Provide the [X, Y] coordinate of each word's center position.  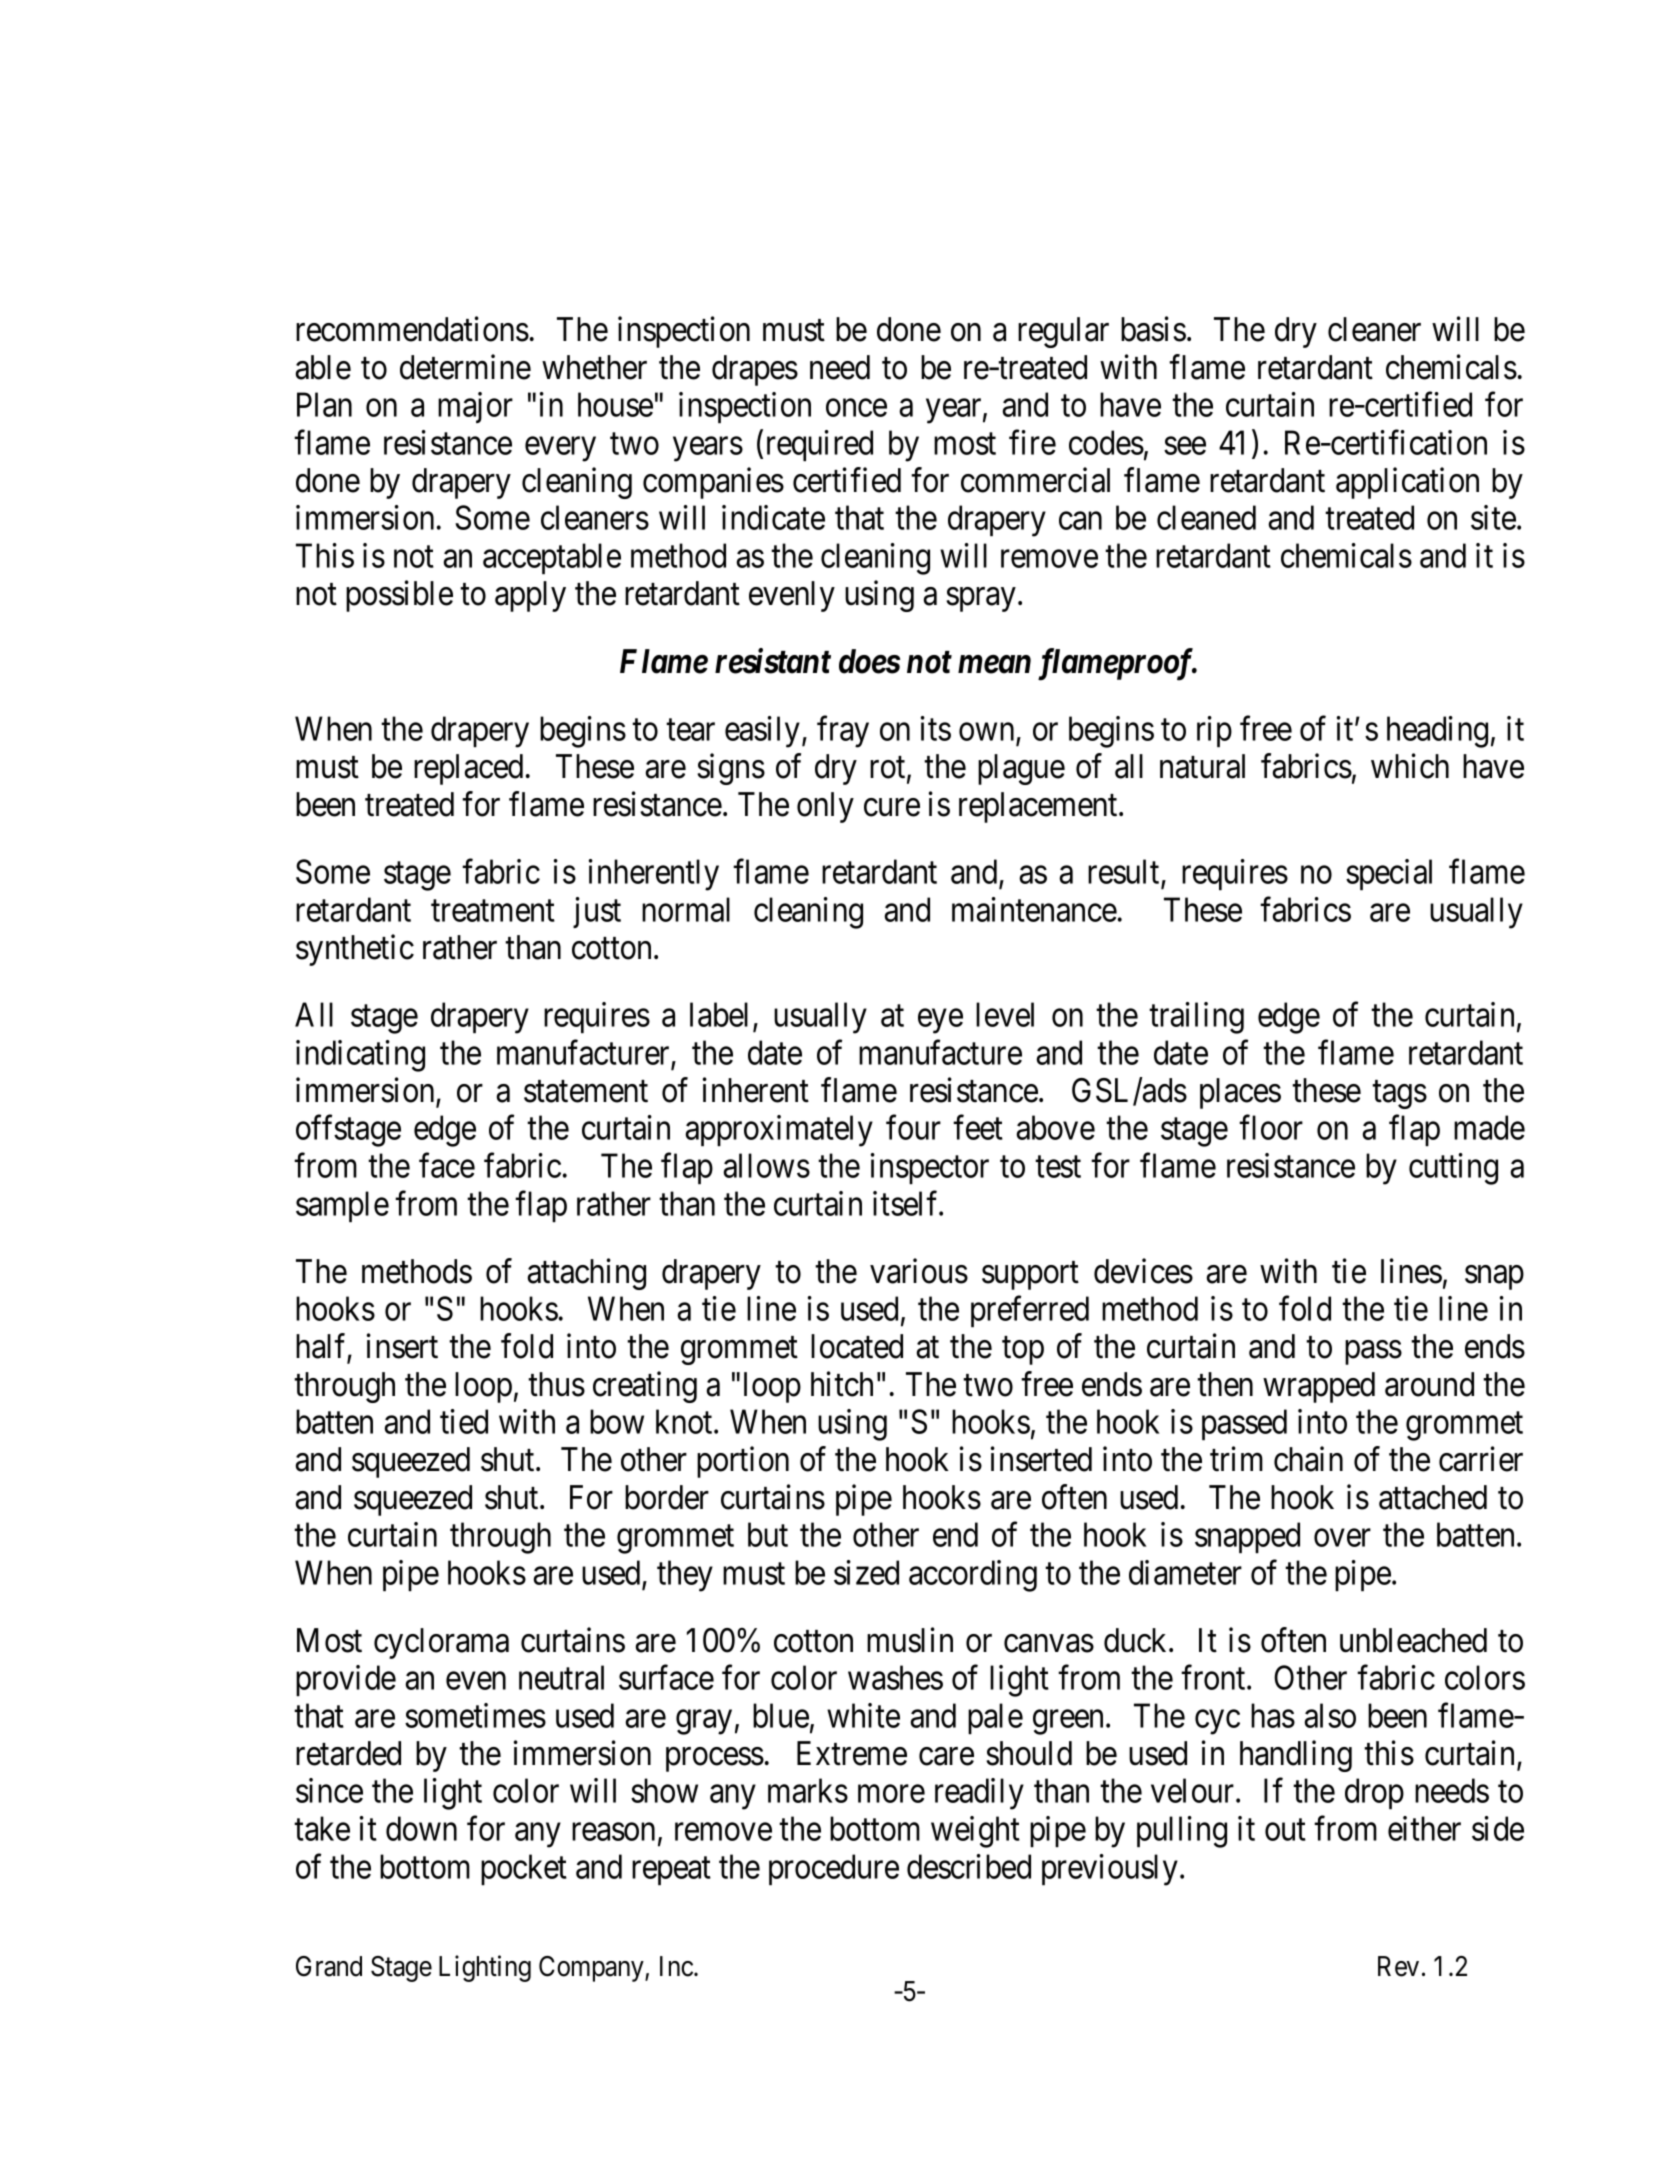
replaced [468, 769]
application [1407, 483]
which [1410, 766]
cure [892, 808]
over [1342, 1538]
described [969, 1866]
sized [866, 1572]
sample [342, 1206]
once [856, 408]
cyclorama [441, 1643]
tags [1399, 1095]
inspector [930, 1168]
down [421, 1828]
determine [465, 367]
